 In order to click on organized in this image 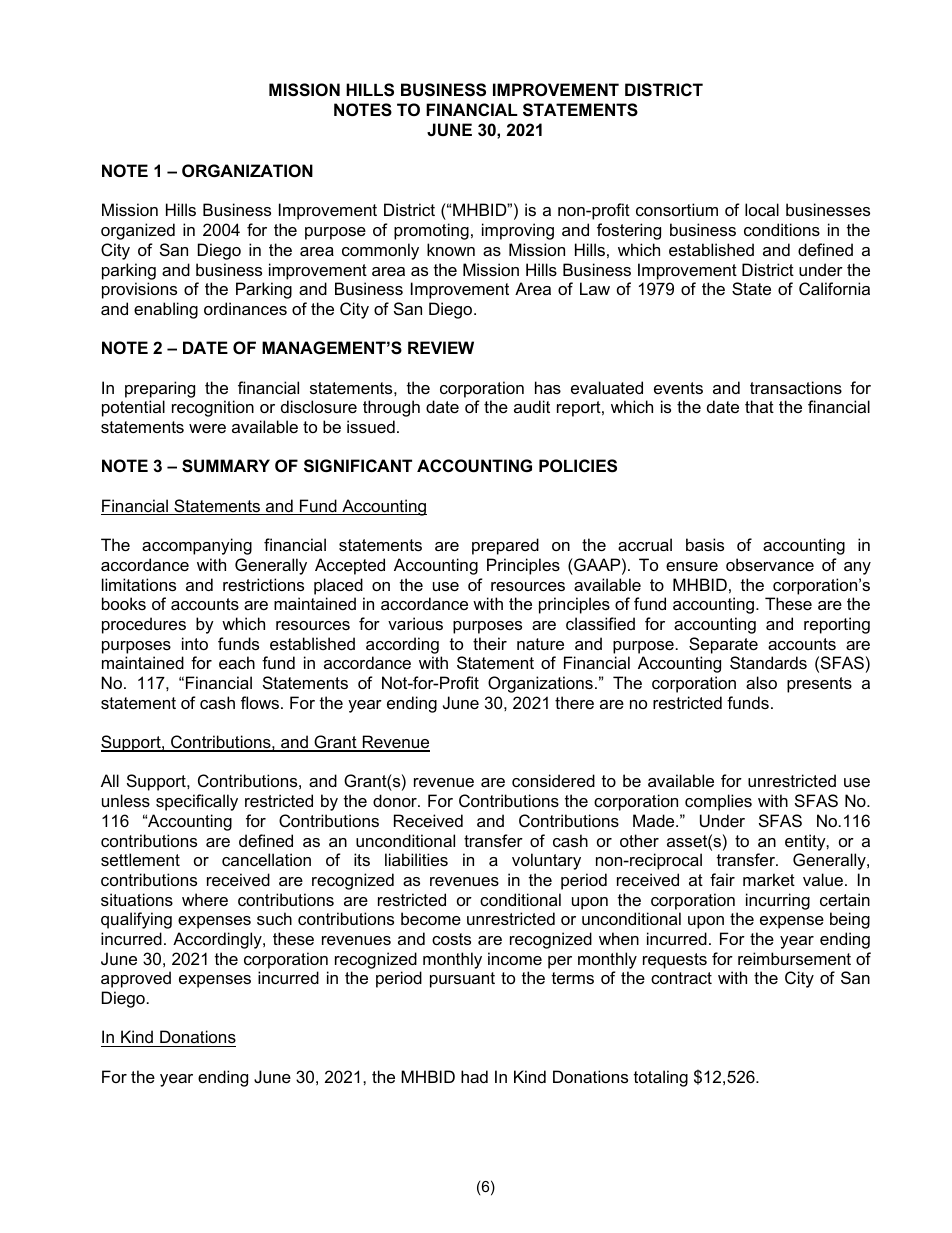, I will do `click(138, 231)`.
